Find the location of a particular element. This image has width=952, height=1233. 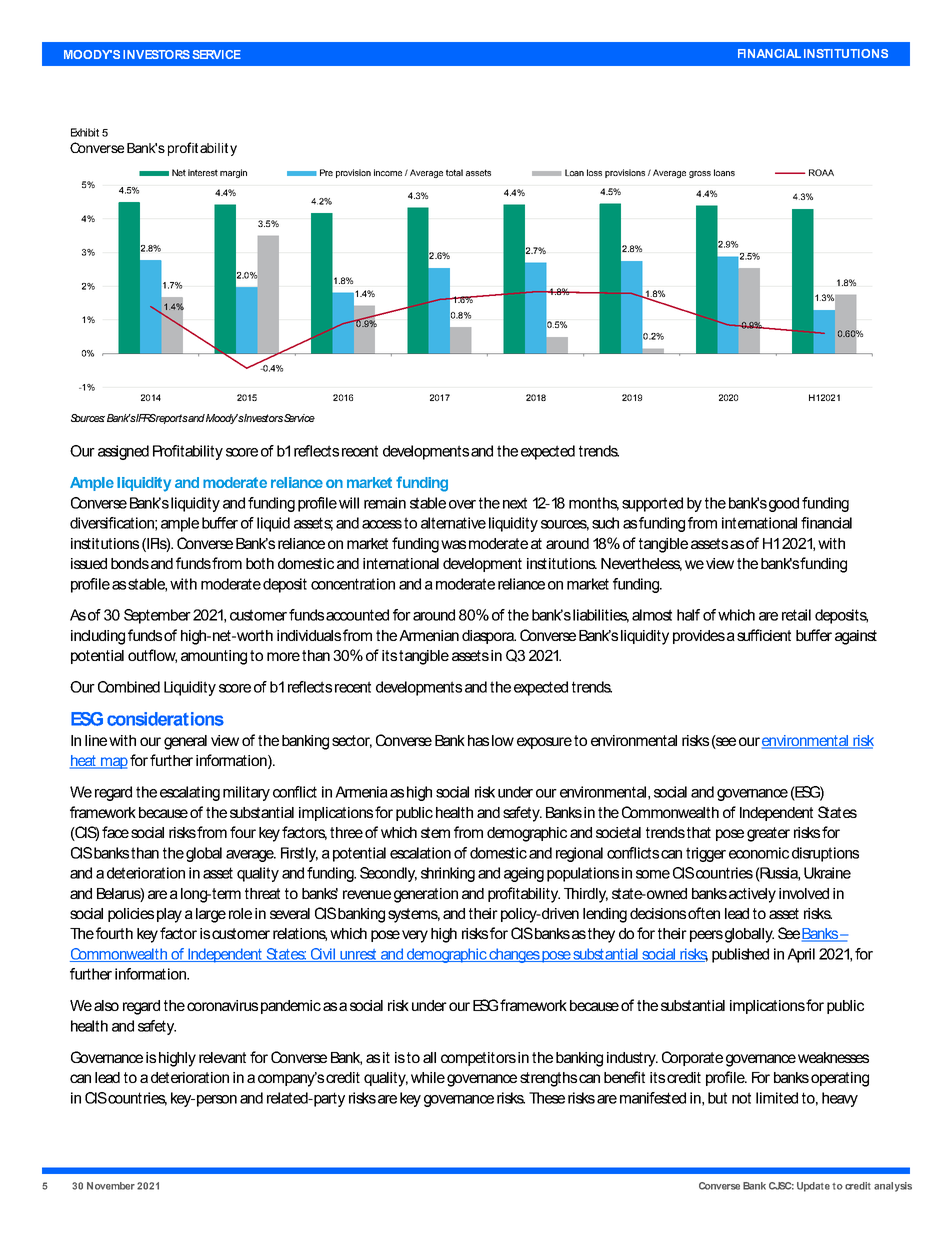

outflow is located at coordinates (152, 656).
